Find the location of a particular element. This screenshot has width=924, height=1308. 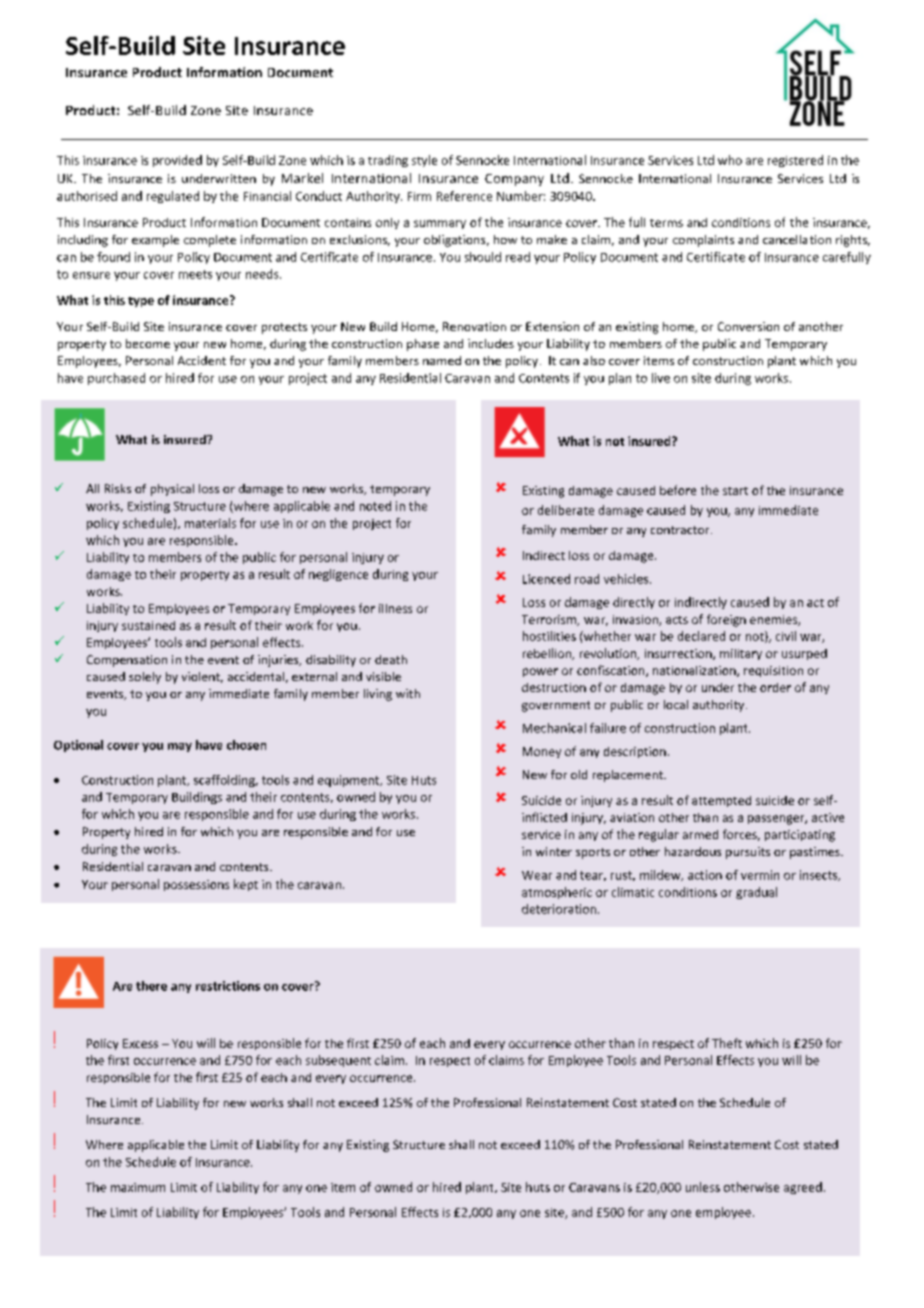

pursuits is located at coordinates (748, 853).
